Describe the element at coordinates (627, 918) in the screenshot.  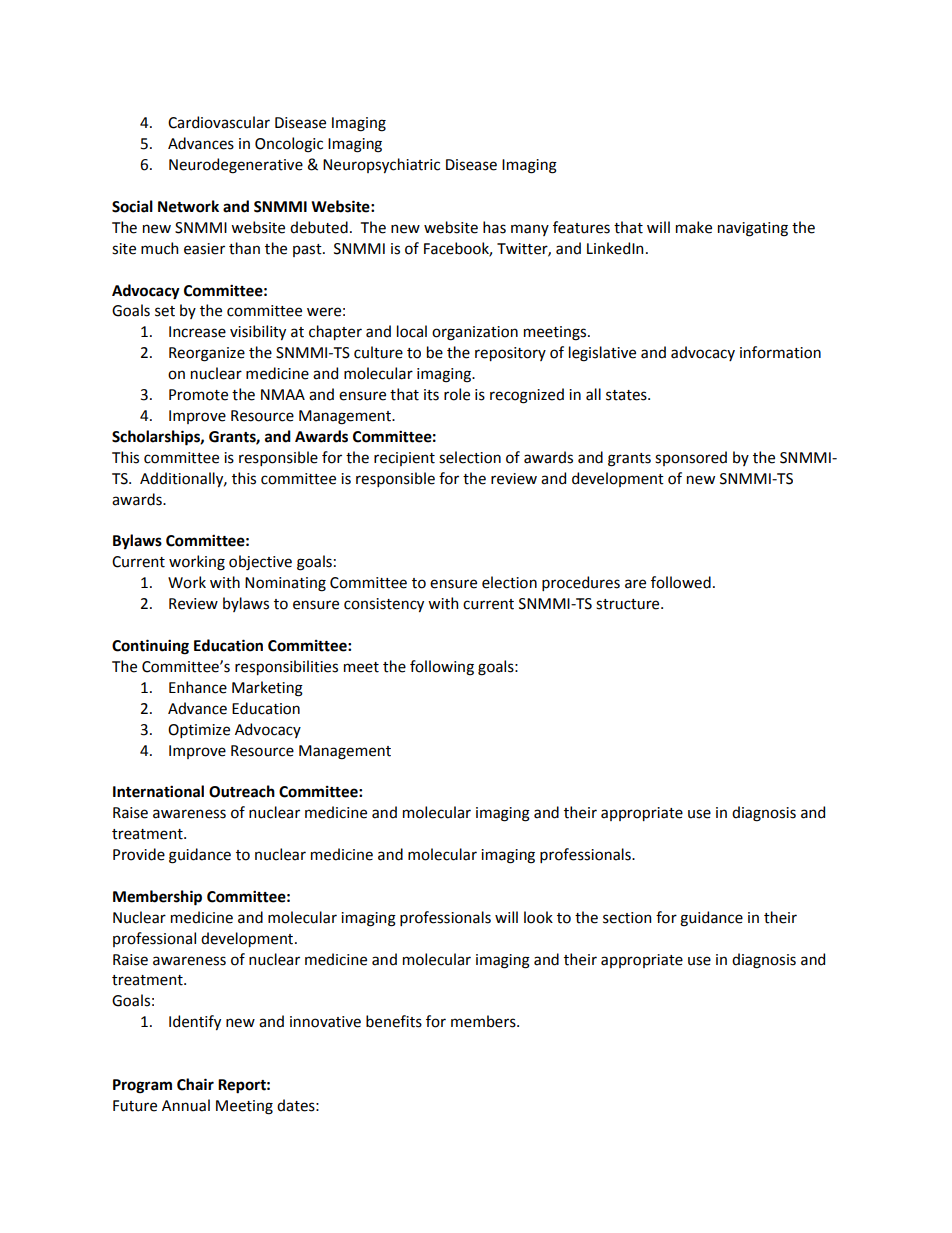
I see `section` at that location.
